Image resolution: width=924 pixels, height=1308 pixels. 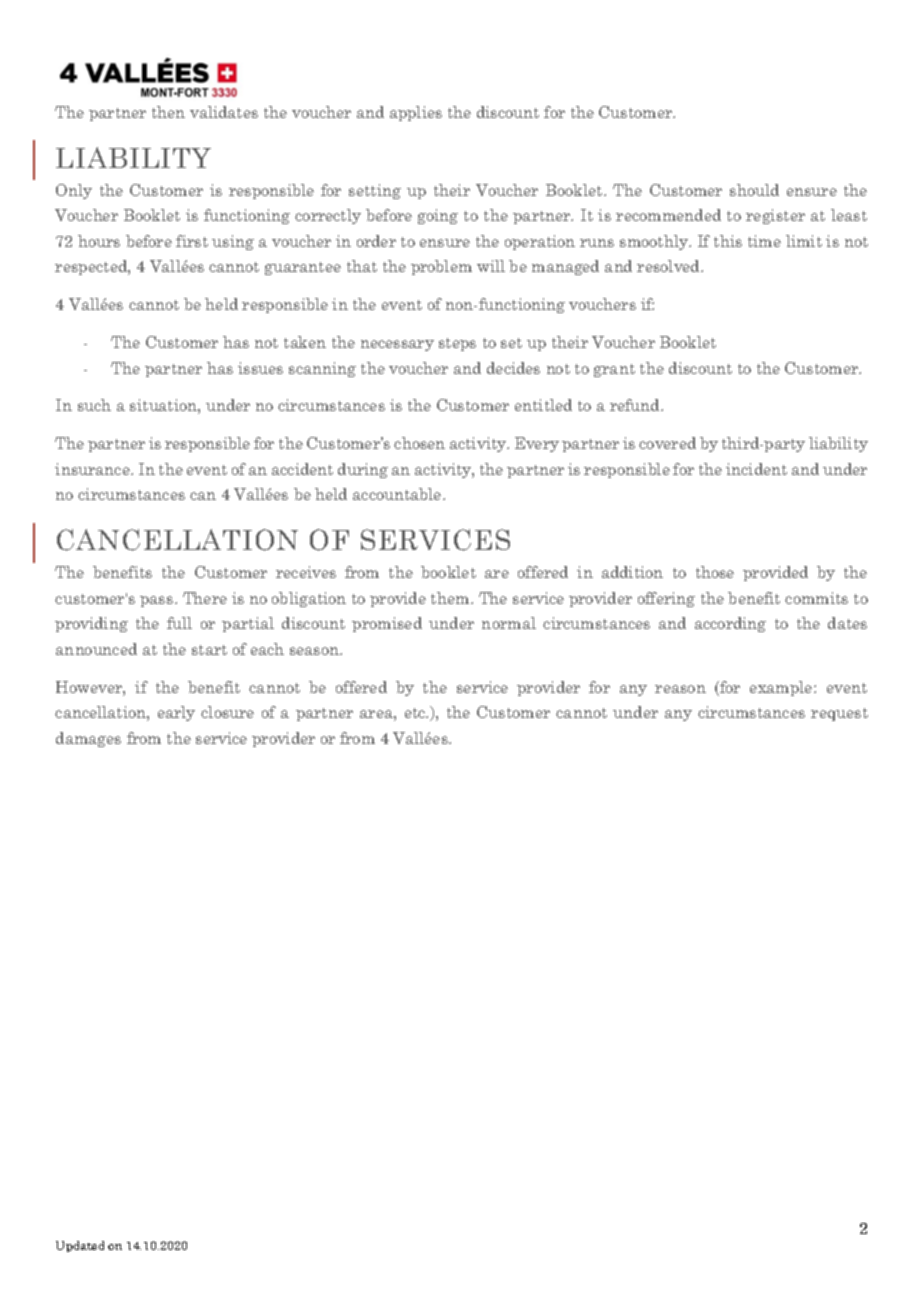 I want to click on should, so click(x=754, y=190).
